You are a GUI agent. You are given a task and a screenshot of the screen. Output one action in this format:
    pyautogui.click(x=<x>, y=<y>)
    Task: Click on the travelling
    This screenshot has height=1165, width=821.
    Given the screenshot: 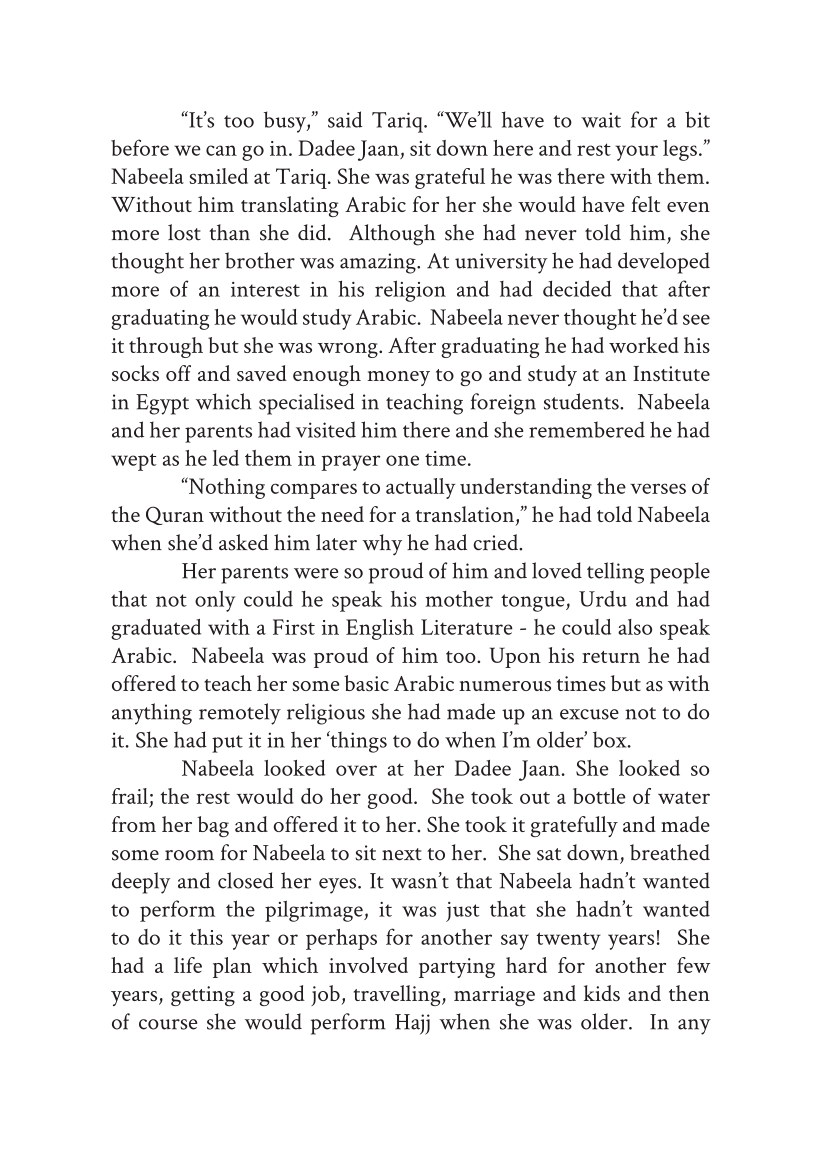 What is the action you would take?
    pyautogui.click(x=398, y=995)
